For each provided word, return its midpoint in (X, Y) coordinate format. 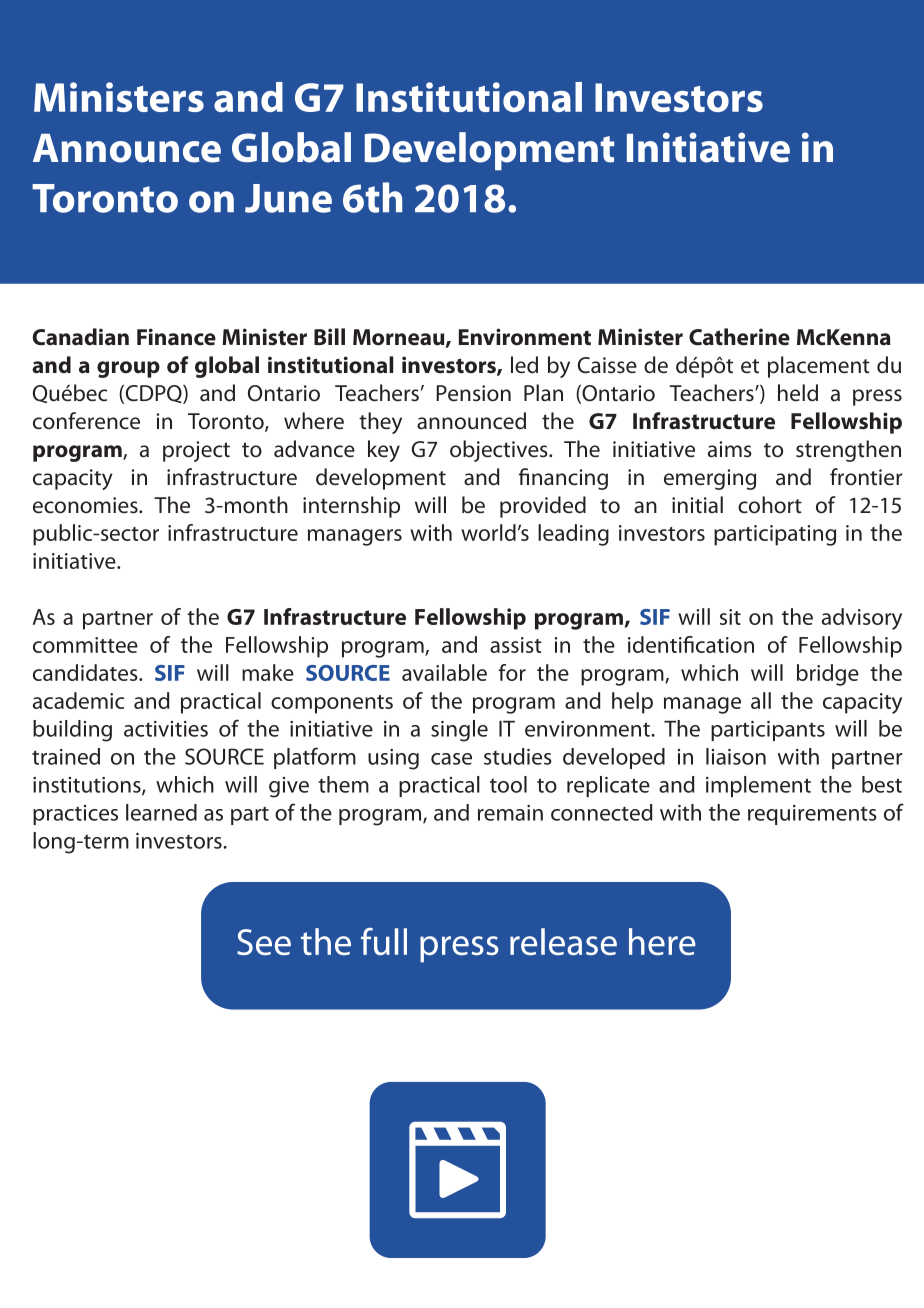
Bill (329, 336)
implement (758, 786)
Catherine (739, 337)
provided (543, 507)
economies (86, 505)
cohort (770, 505)
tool (508, 784)
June (288, 198)
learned (161, 812)
